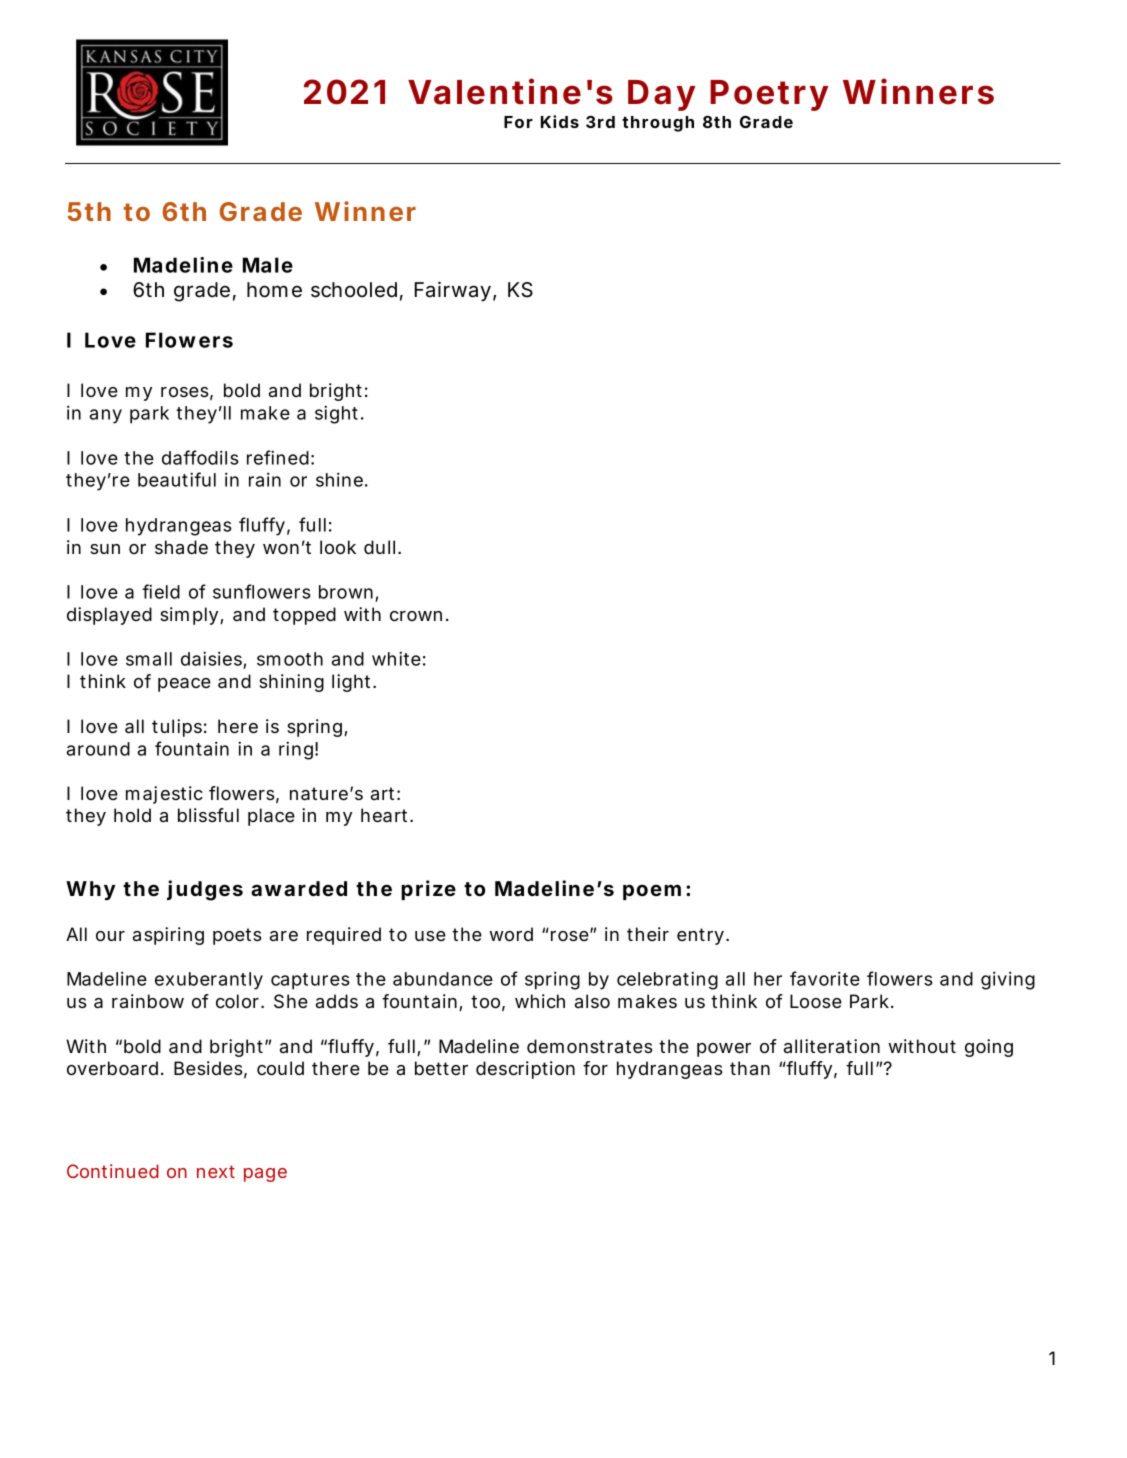  What do you see at coordinates (379, 547) in the screenshot?
I see `dull` at bounding box center [379, 547].
